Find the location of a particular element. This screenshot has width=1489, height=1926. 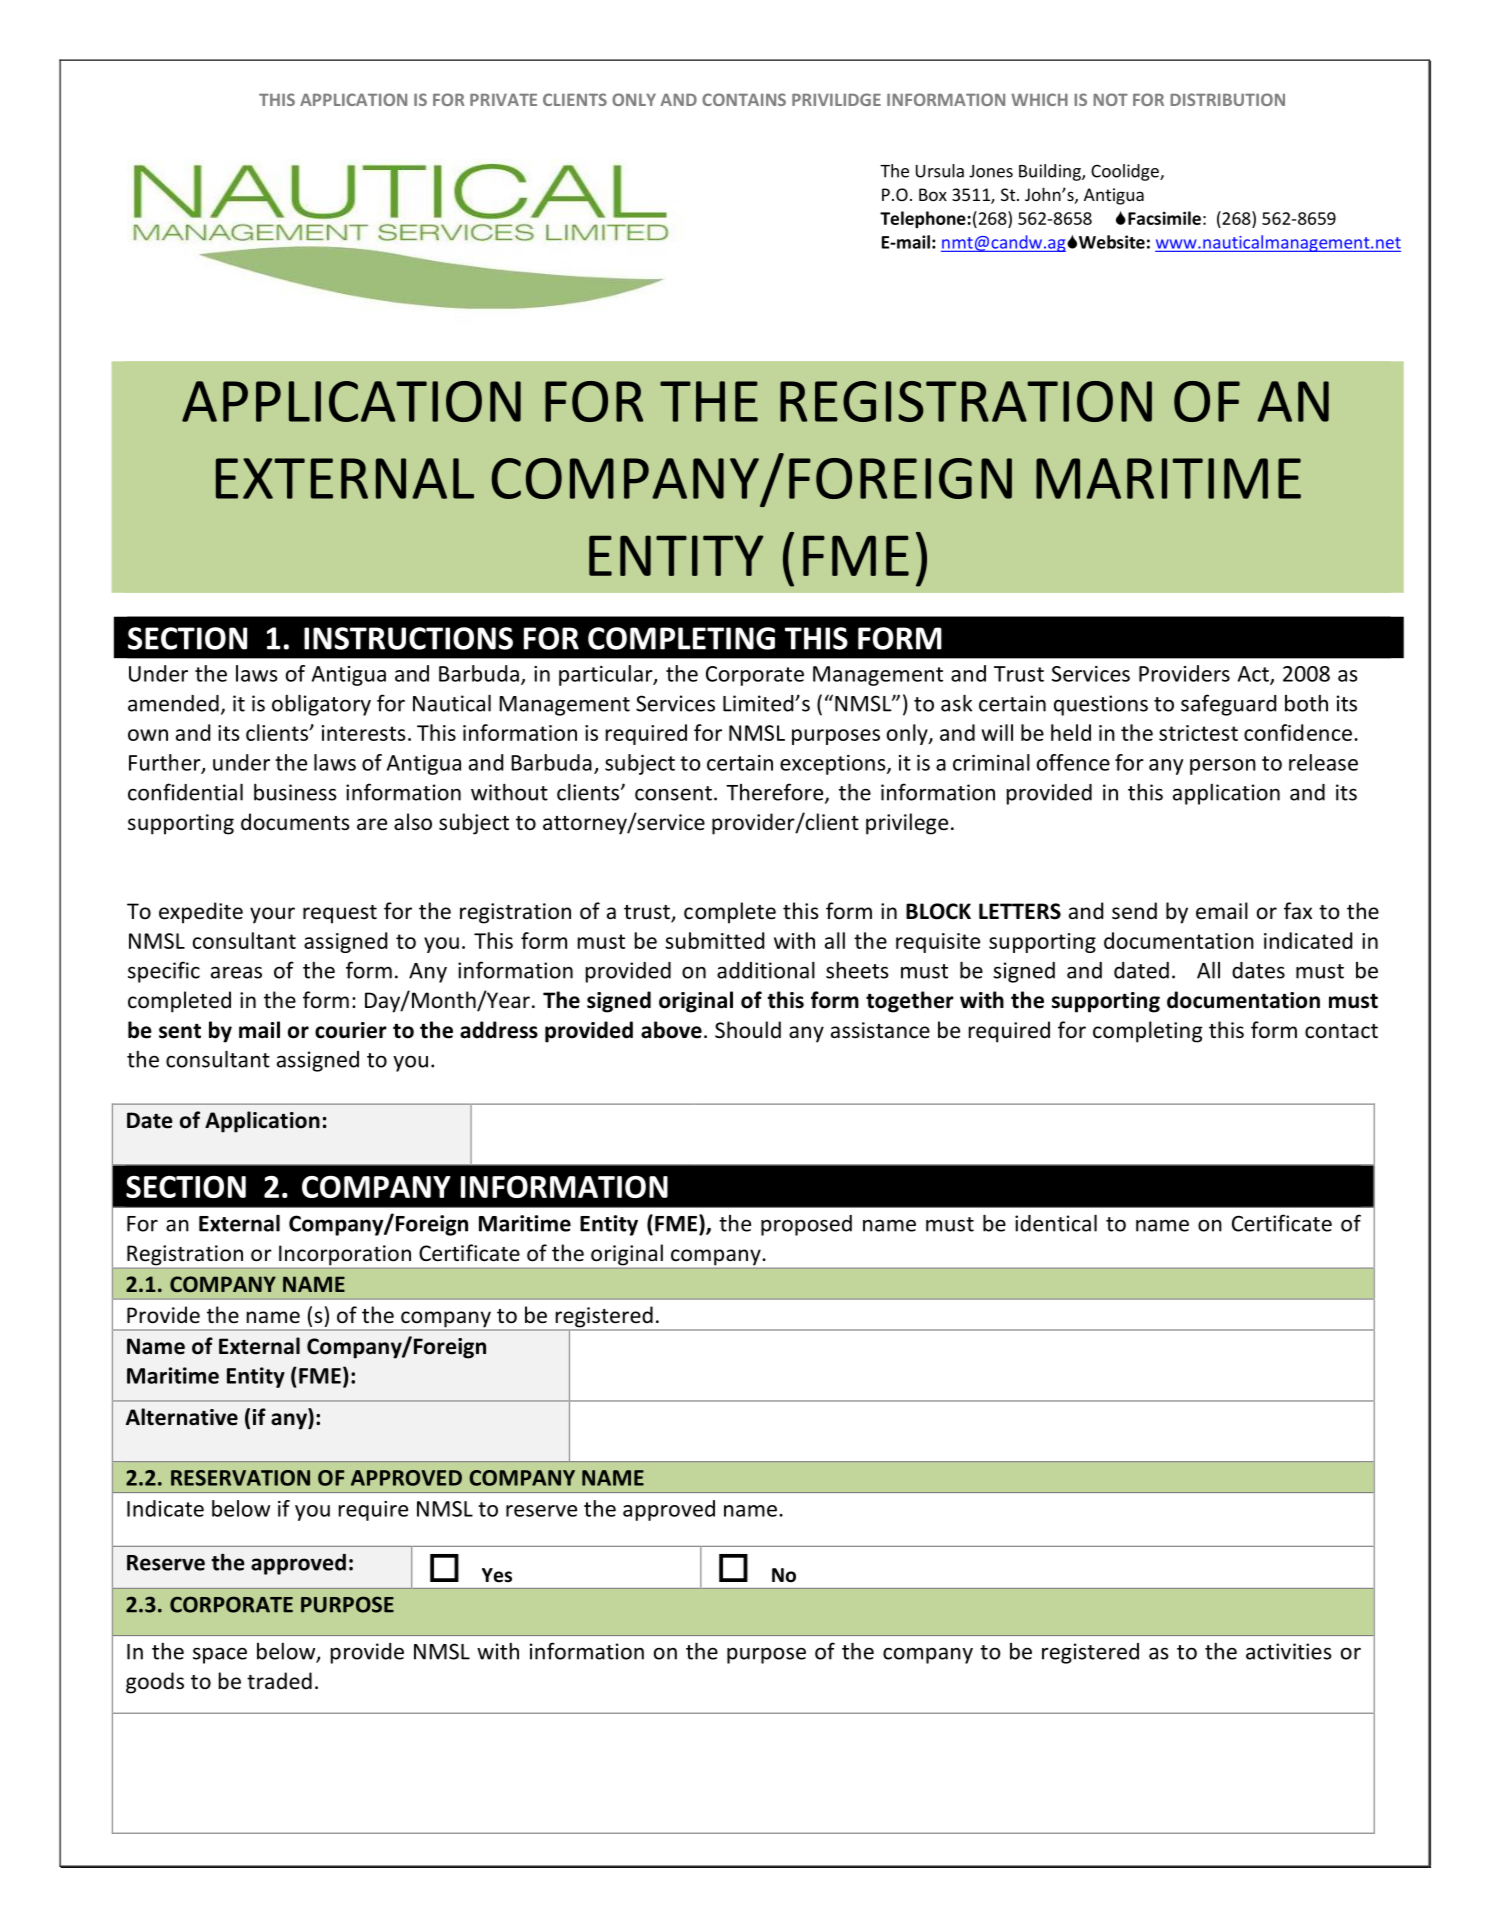

Box is located at coordinates (933, 194).
